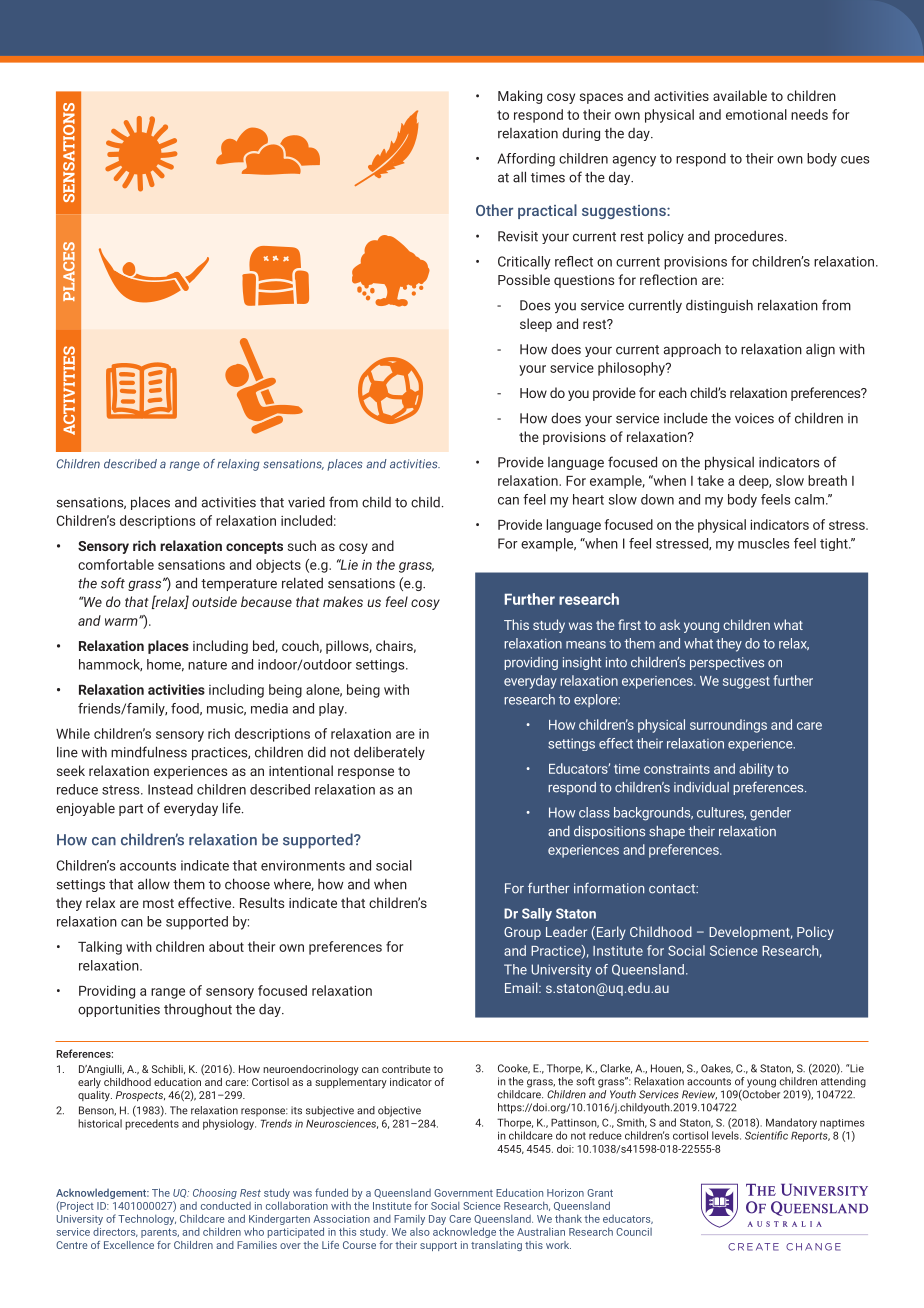  What do you see at coordinates (770, 814) in the document?
I see `gender` at bounding box center [770, 814].
